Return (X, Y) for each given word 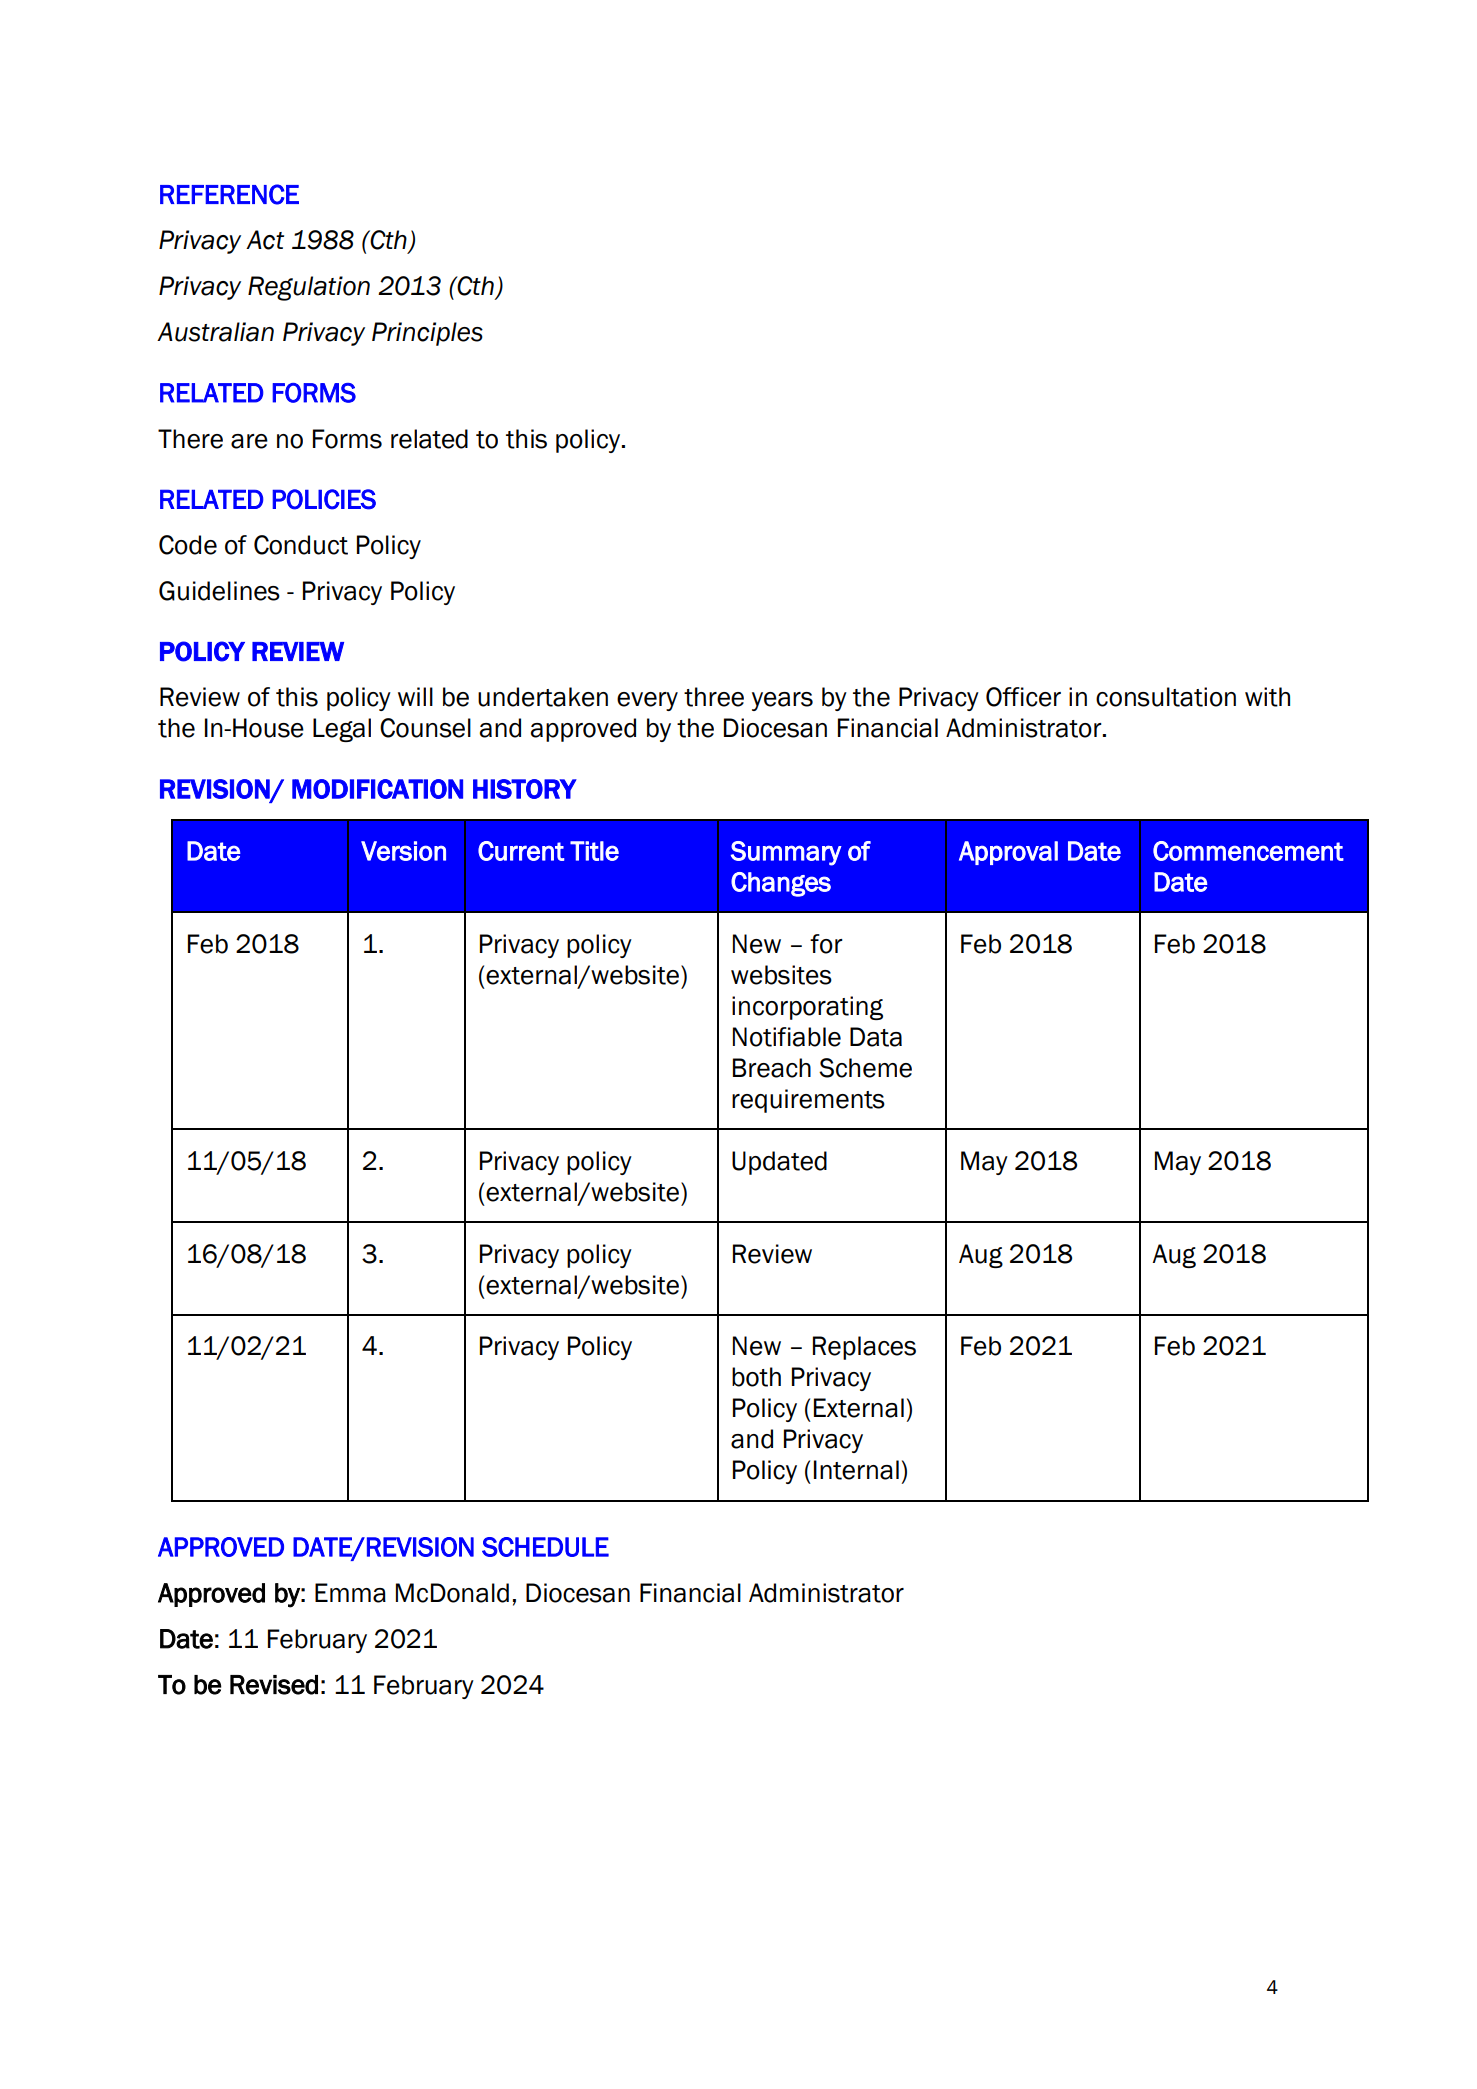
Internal (856, 1470)
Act (265, 240)
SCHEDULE (545, 1547)
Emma (350, 1593)
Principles (427, 334)
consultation (1166, 697)
